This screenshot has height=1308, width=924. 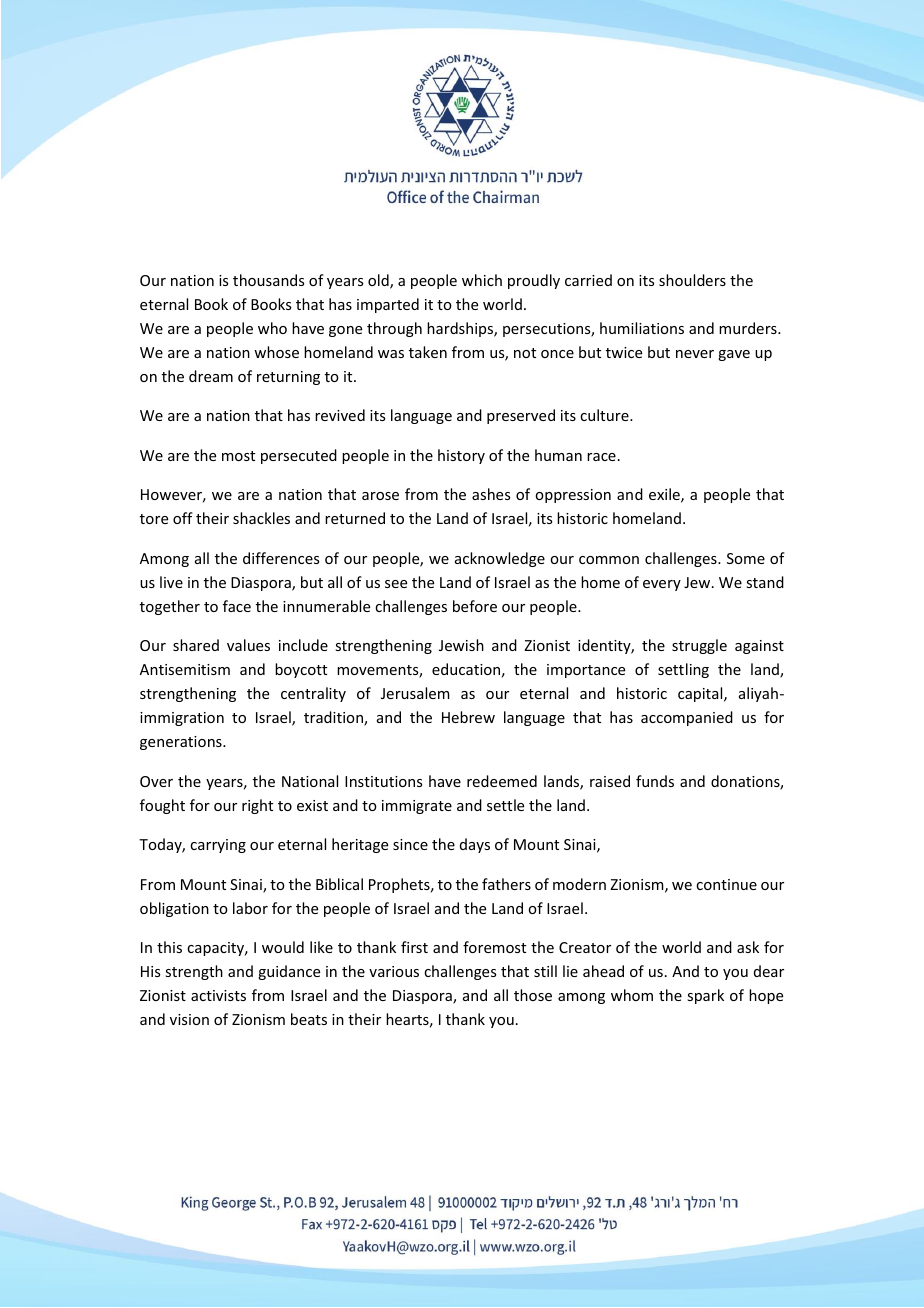 What do you see at coordinates (461, 645) in the screenshot?
I see `Jewish` at bounding box center [461, 645].
